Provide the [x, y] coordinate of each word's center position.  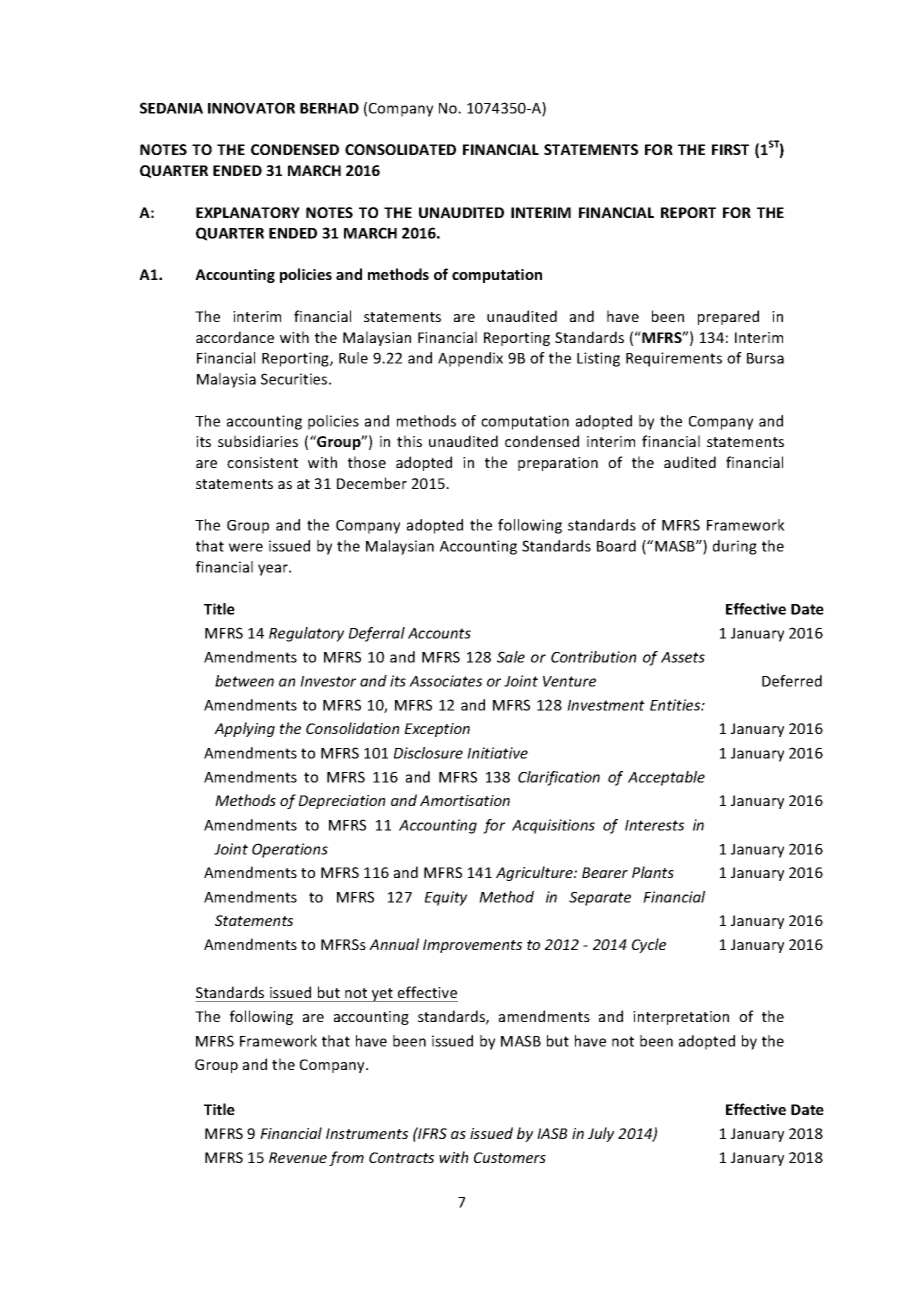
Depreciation [342, 802]
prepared [728, 317]
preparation [558, 464]
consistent [262, 462]
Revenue [298, 1157]
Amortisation [465, 800]
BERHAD [329, 108]
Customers [510, 1157]
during [735, 547]
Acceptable [666, 778]
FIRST [730, 149]
